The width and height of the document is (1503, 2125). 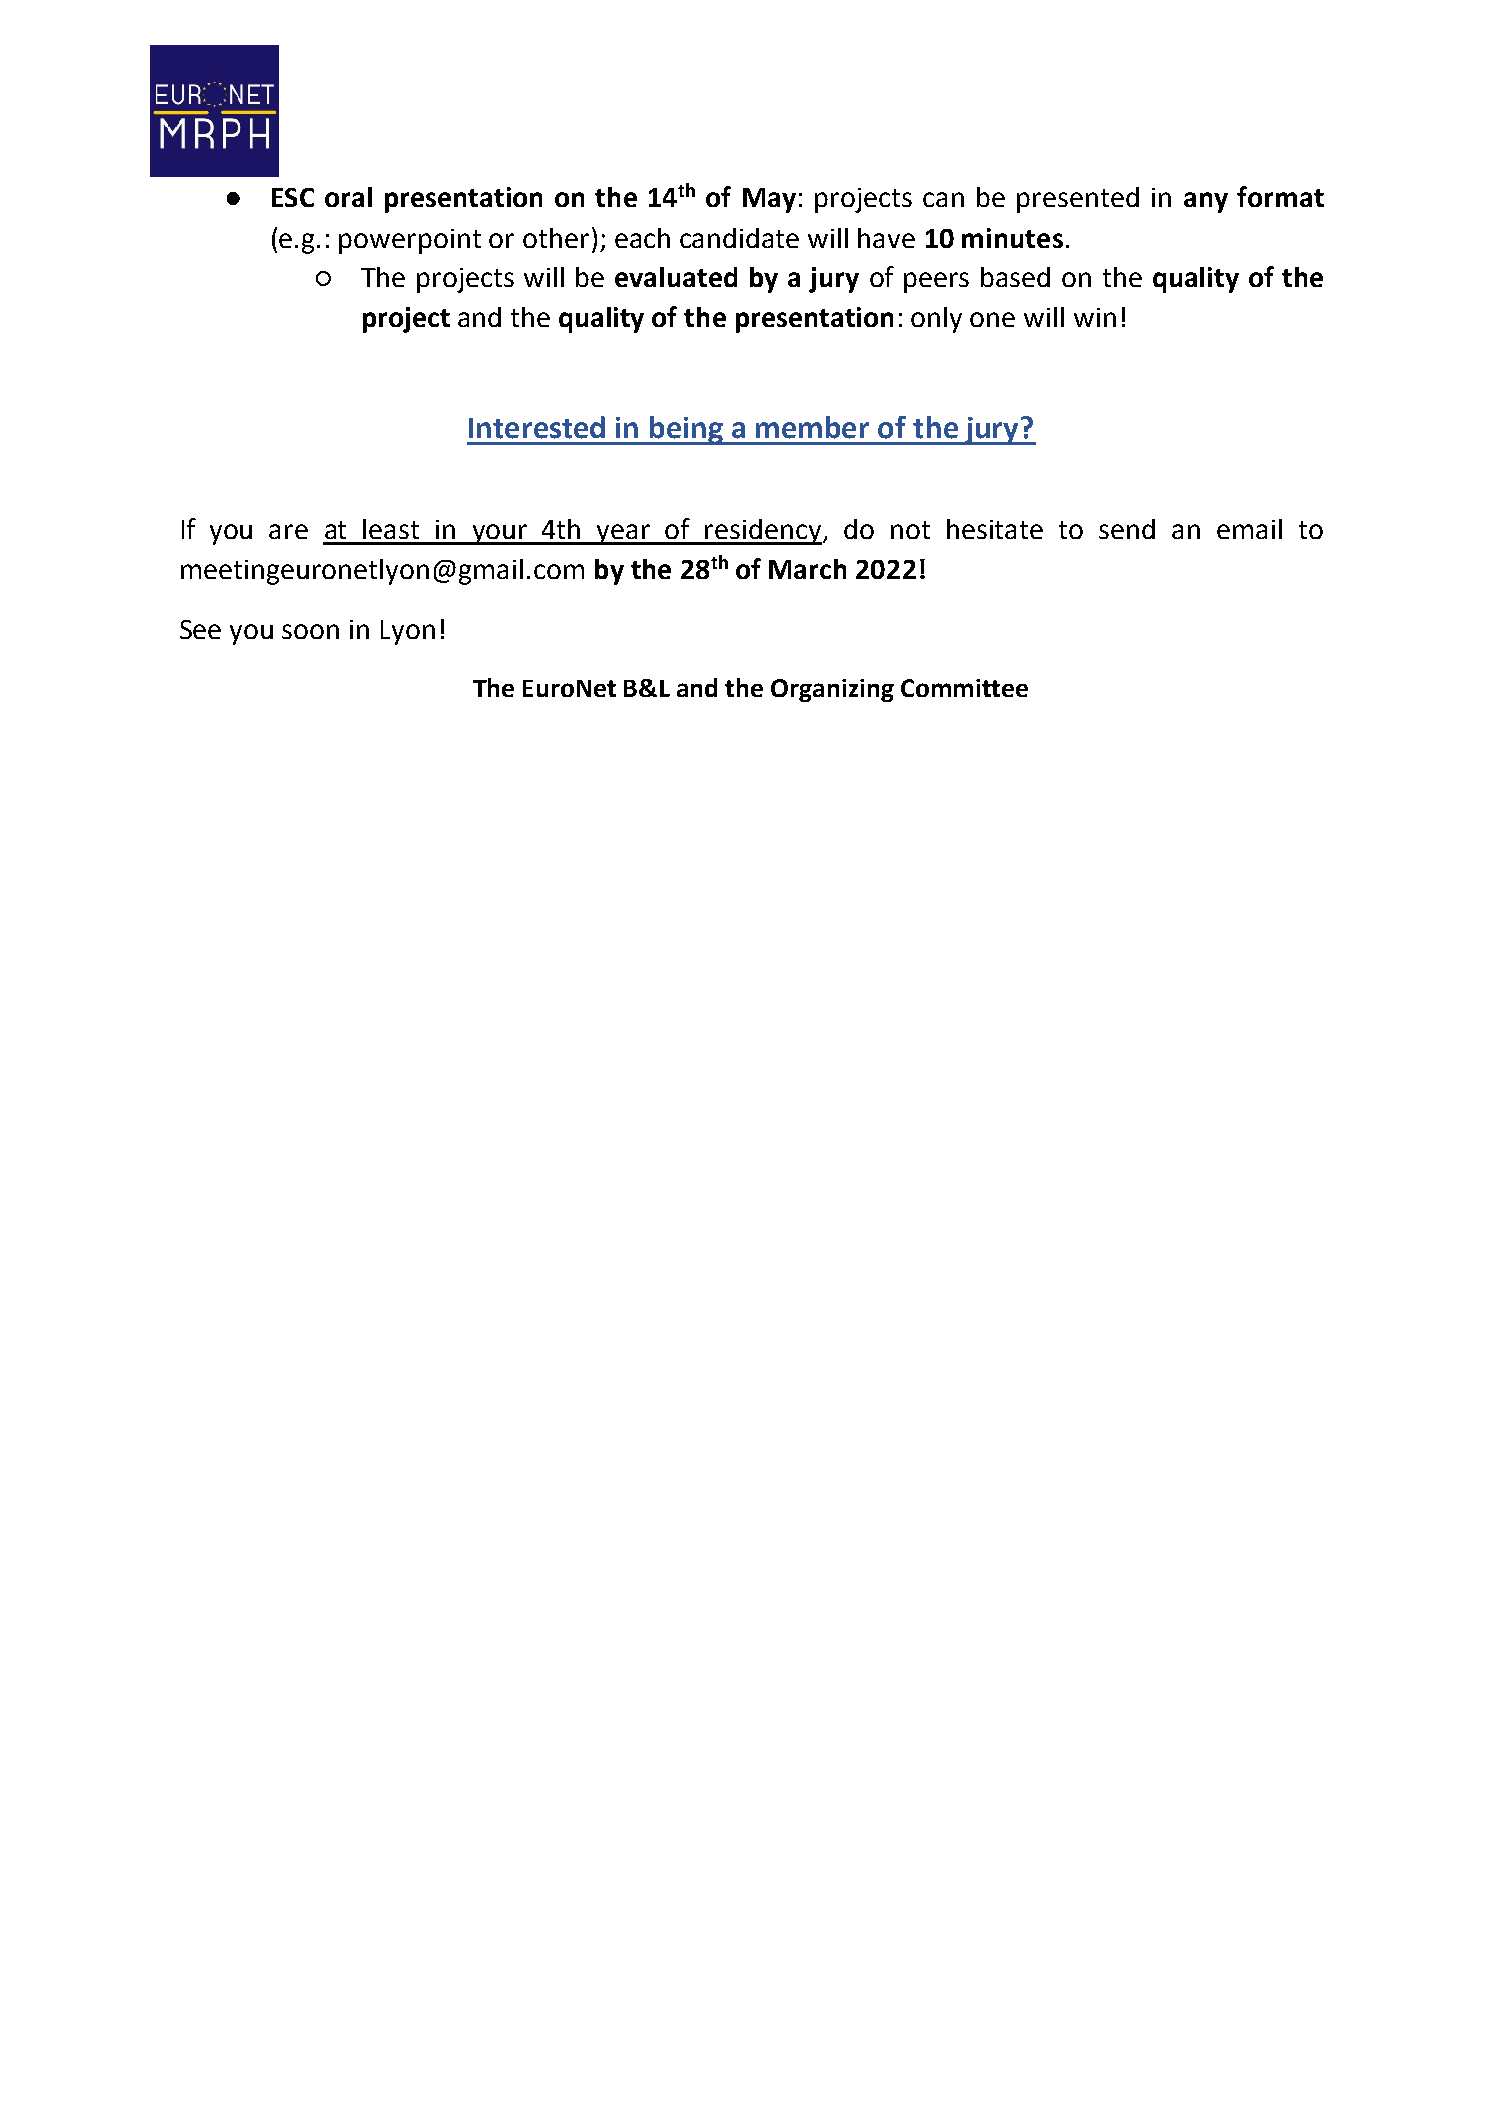 What do you see at coordinates (537, 427) in the document?
I see `Interested` at bounding box center [537, 427].
